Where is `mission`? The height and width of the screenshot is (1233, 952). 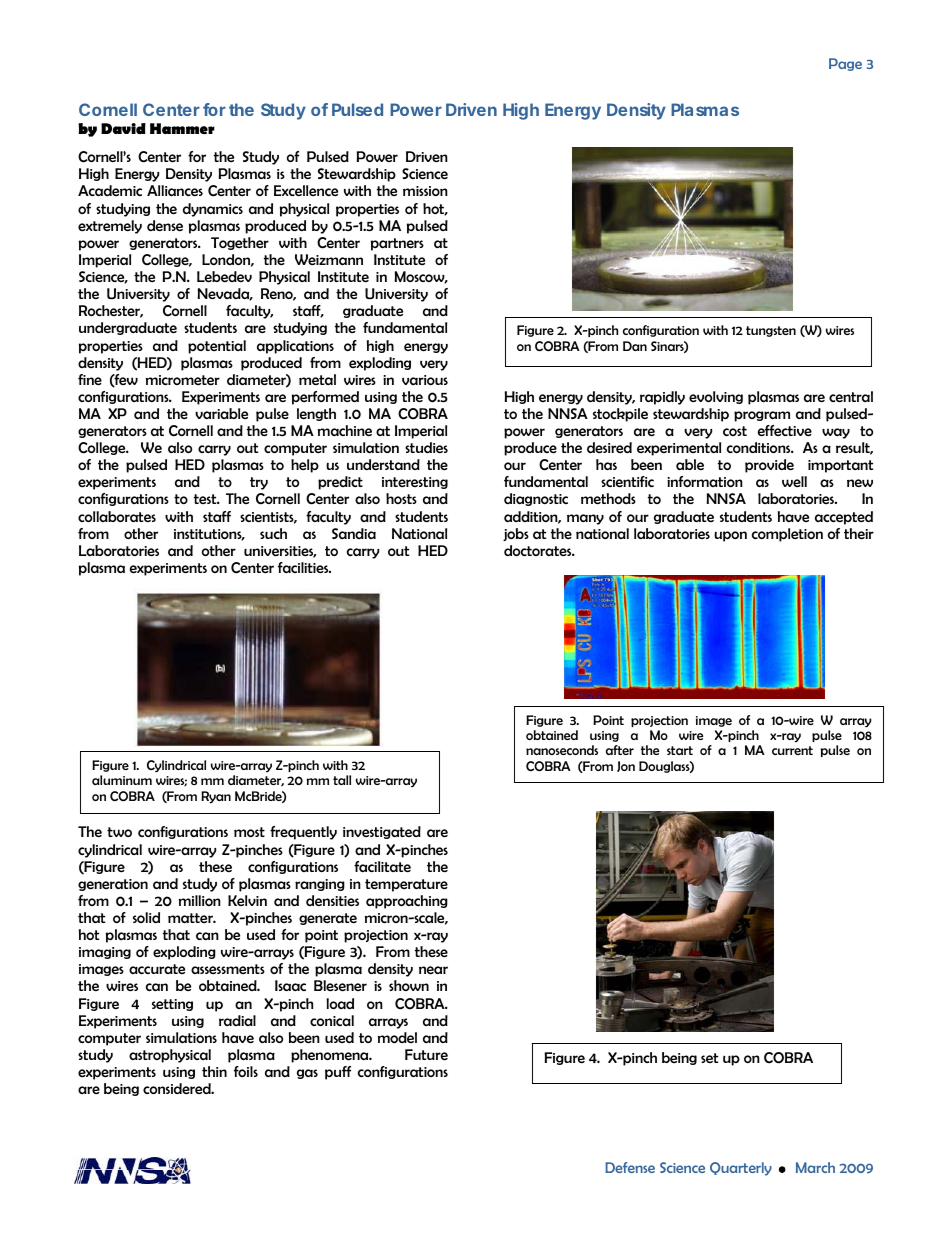
mission is located at coordinates (425, 191).
